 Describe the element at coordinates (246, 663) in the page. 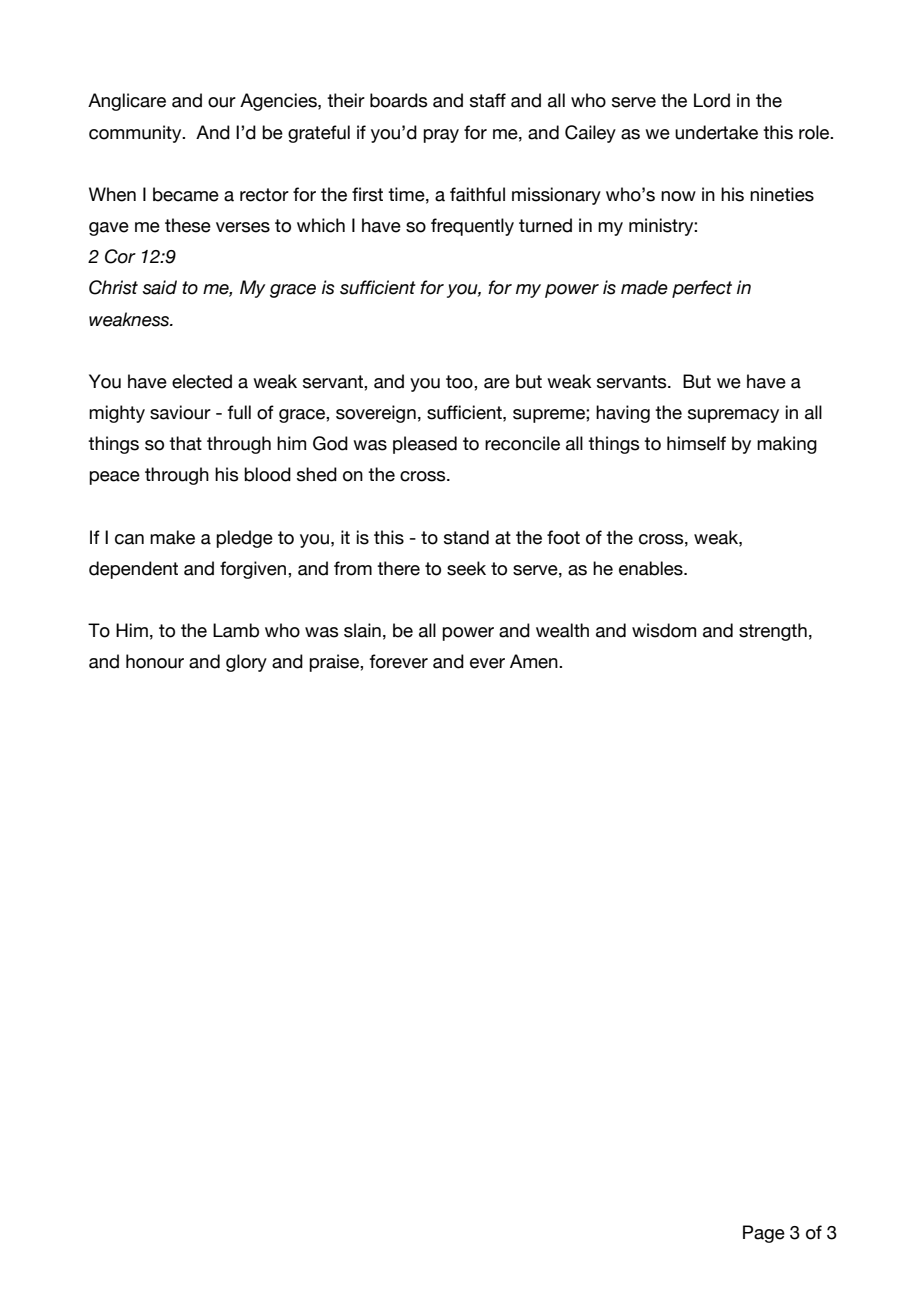

I see `glory` at that location.
